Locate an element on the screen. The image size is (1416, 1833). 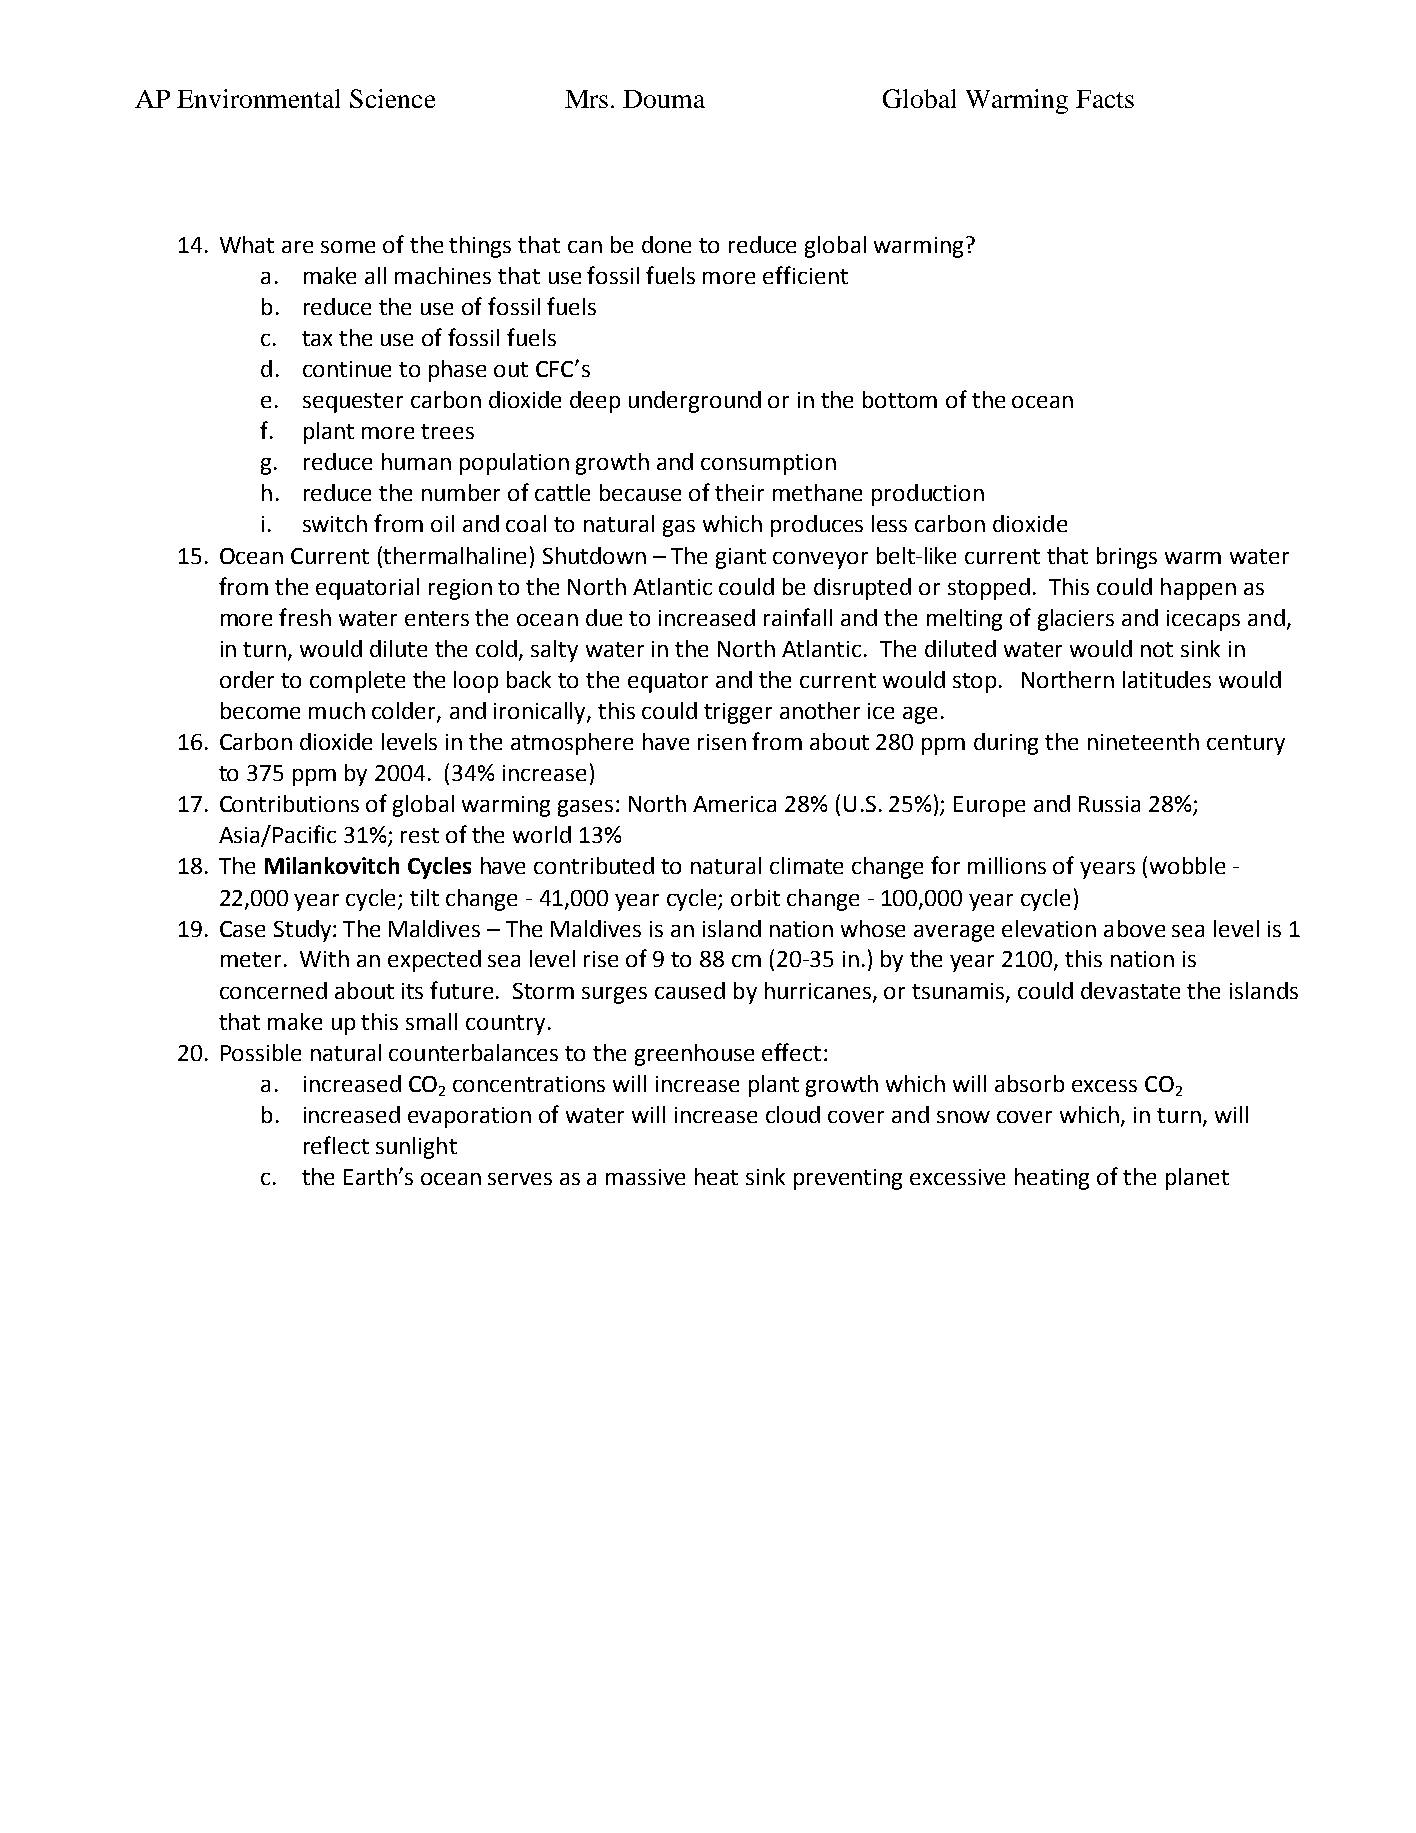
Douma is located at coordinates (664, 99).
